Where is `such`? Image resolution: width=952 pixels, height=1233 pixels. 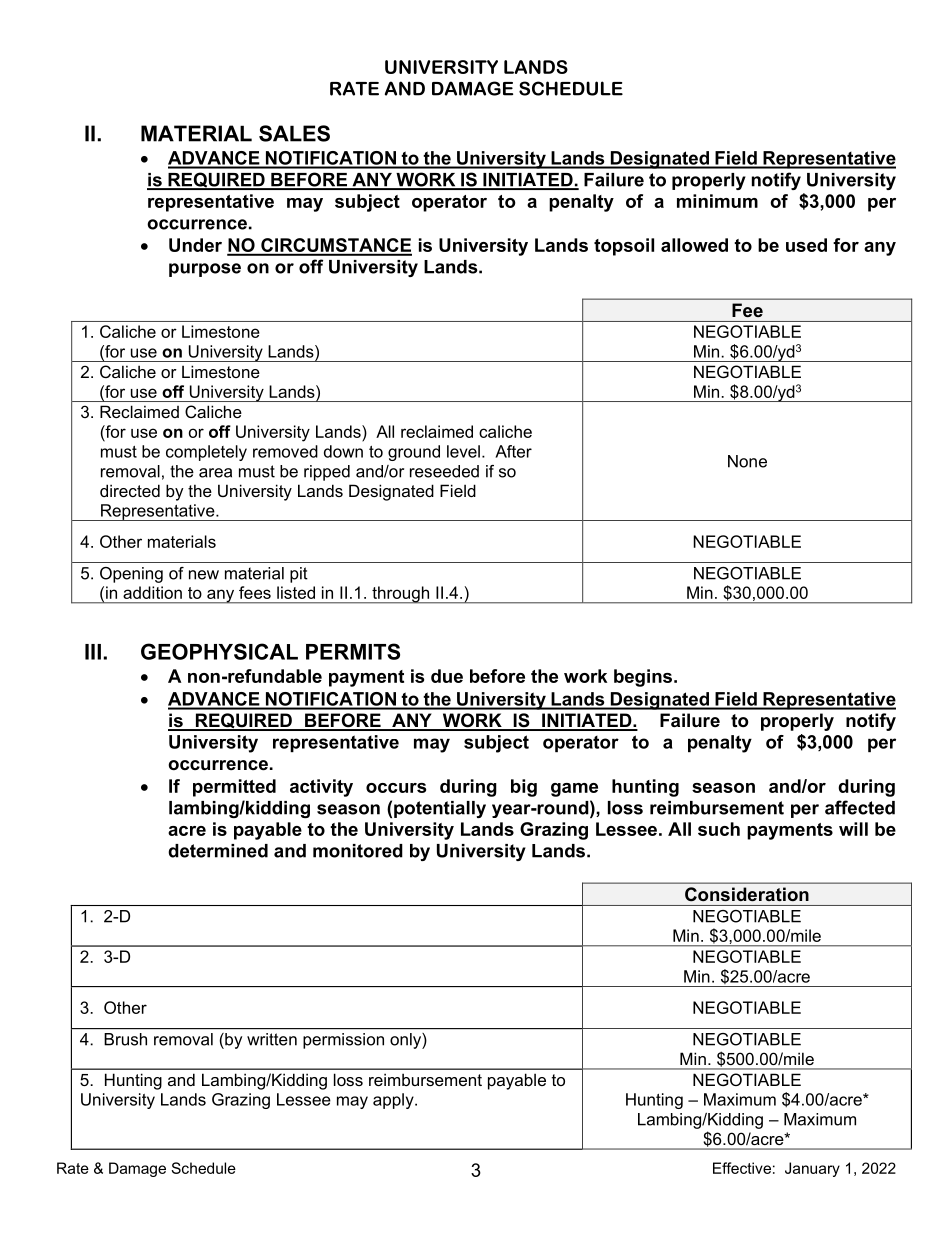
such is located at coordinates (719, 829).
